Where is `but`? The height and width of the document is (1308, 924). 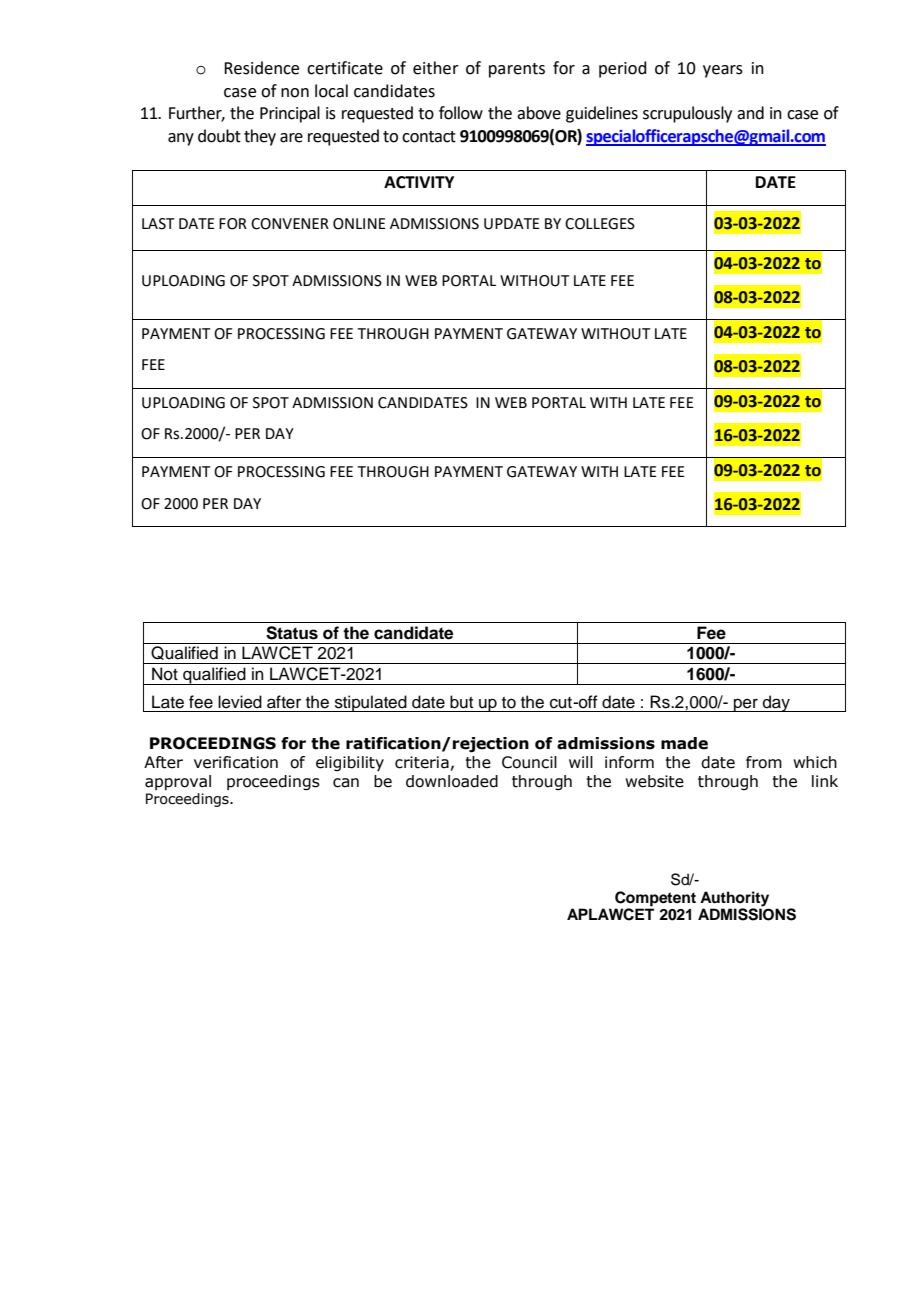 but is located at coordinates (461, 702).
